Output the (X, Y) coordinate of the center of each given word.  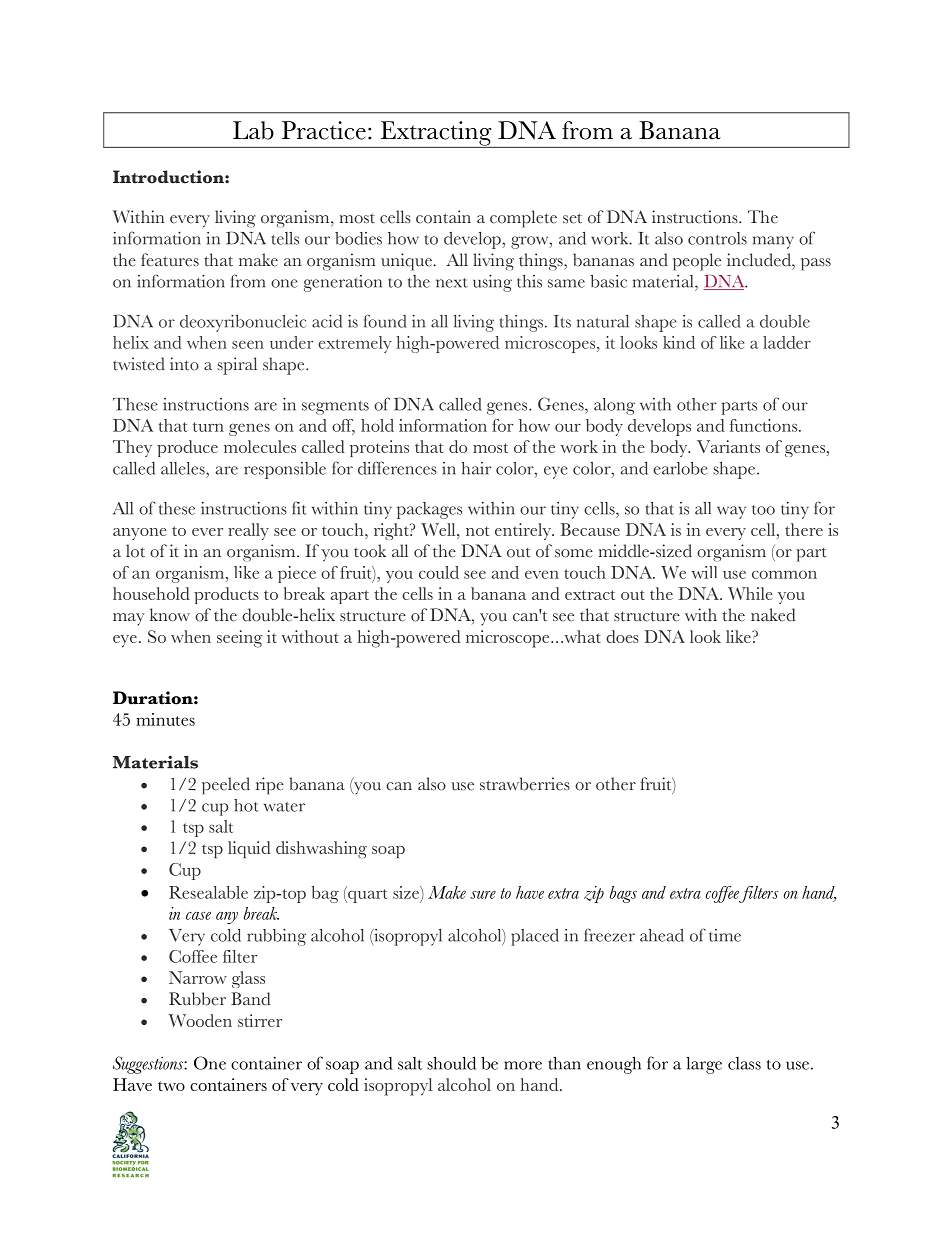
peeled (226, 785)
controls (717, 238)
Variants (728, 446)
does (622, 636)
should (451, 1063)
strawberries (525, 784)
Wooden (200, 1020)
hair (476, 468)
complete (523, 219)
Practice (324, 130)
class (744, 1063)
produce (187, 448)
